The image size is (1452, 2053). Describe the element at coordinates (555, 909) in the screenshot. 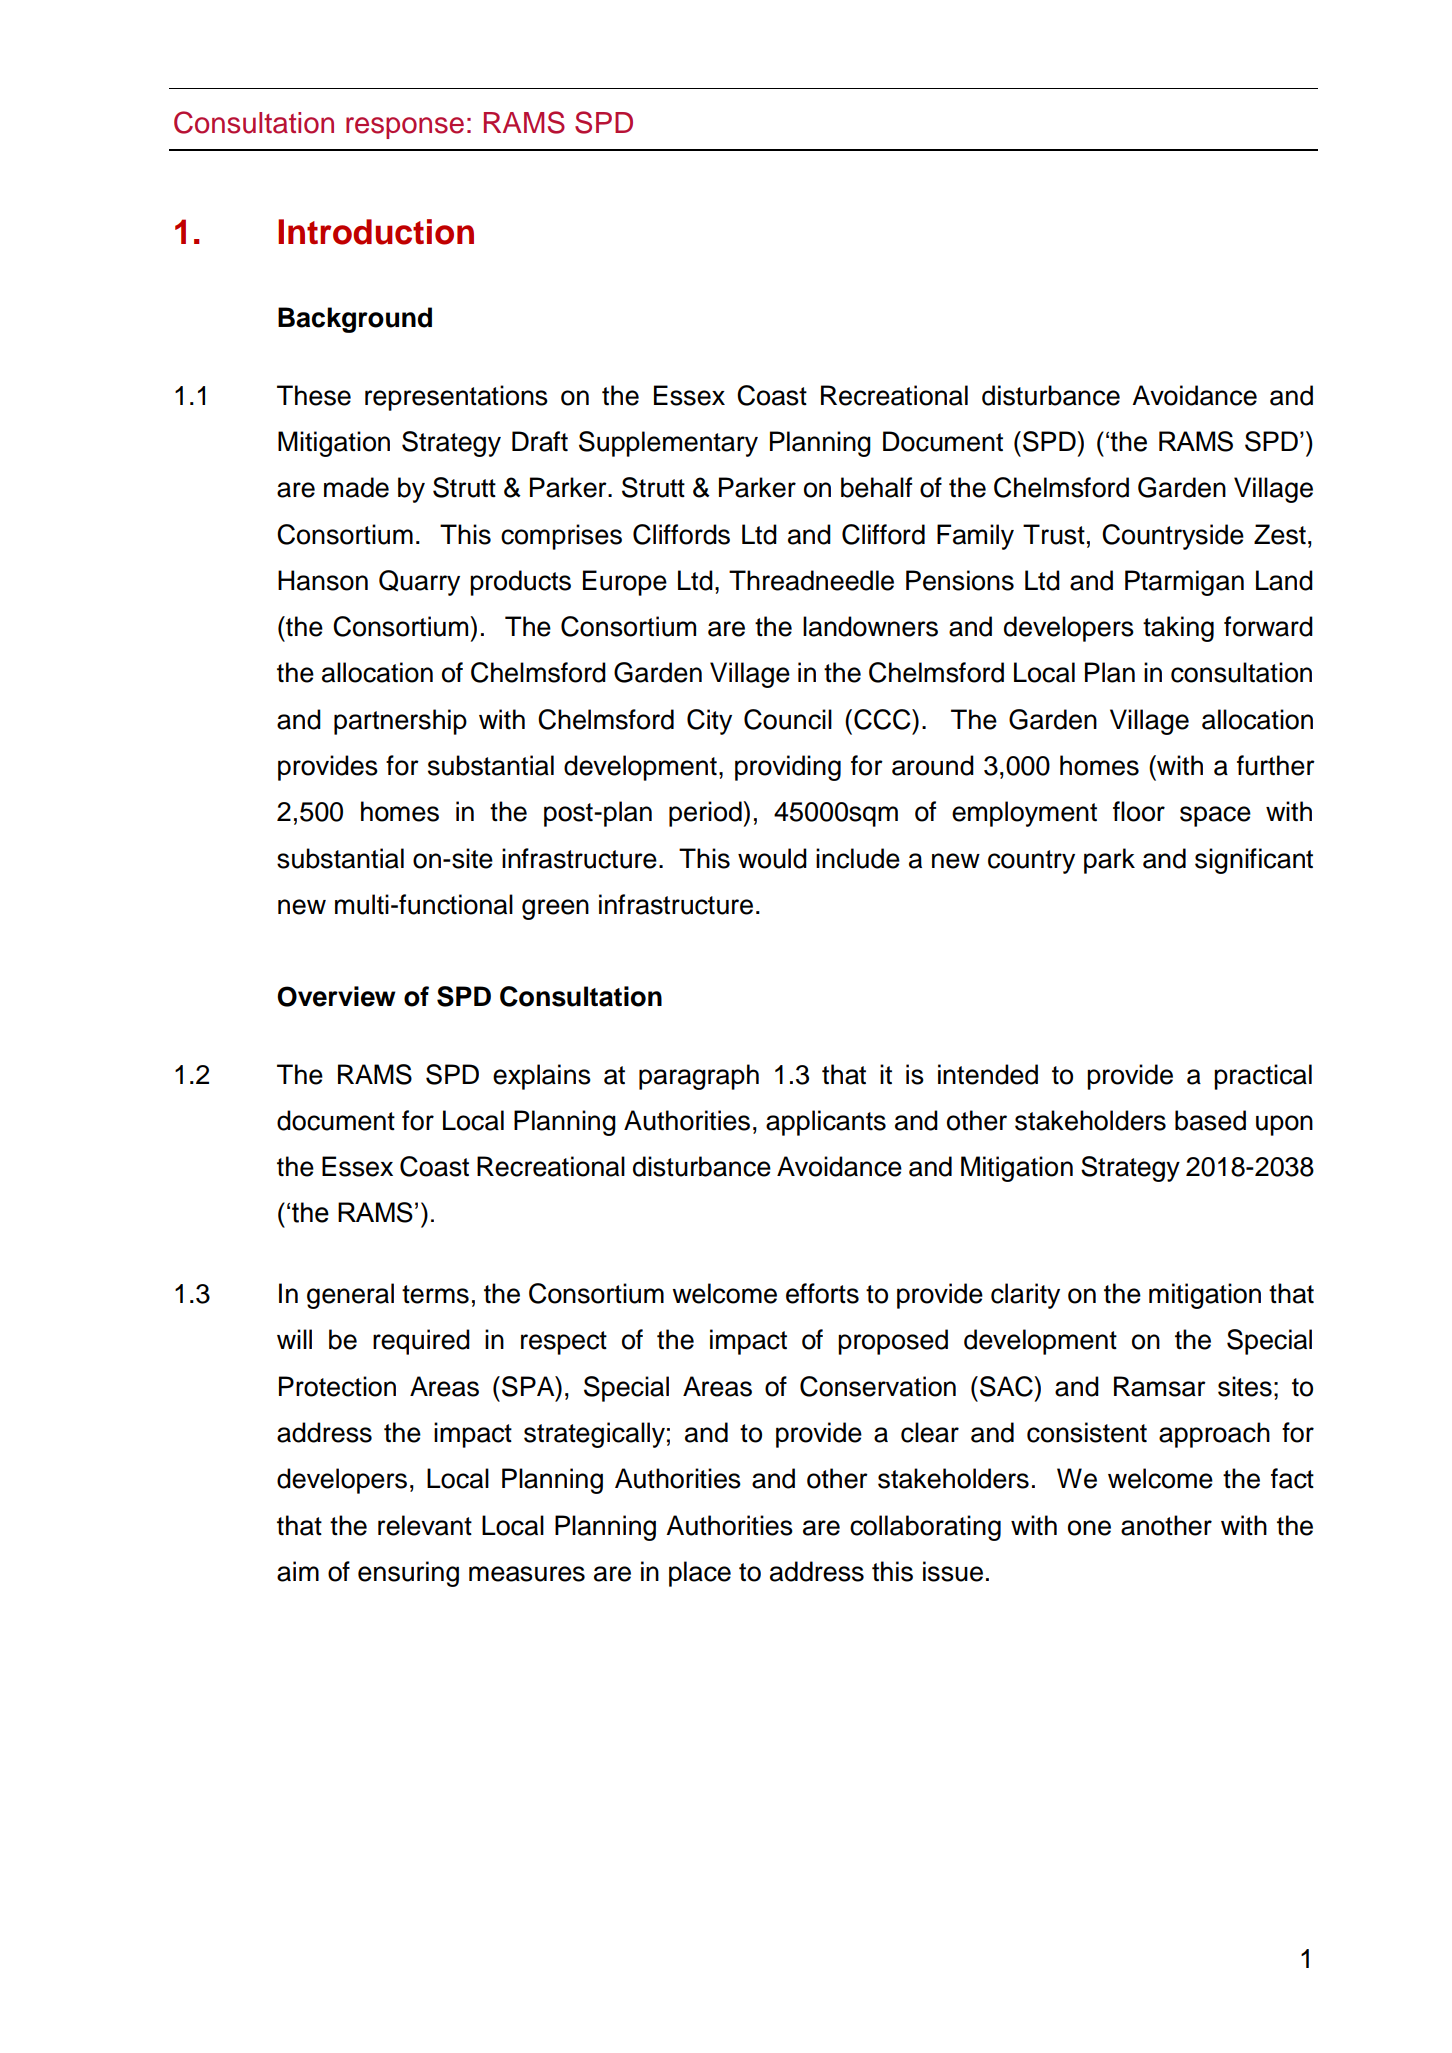

I see `green` at that location.
